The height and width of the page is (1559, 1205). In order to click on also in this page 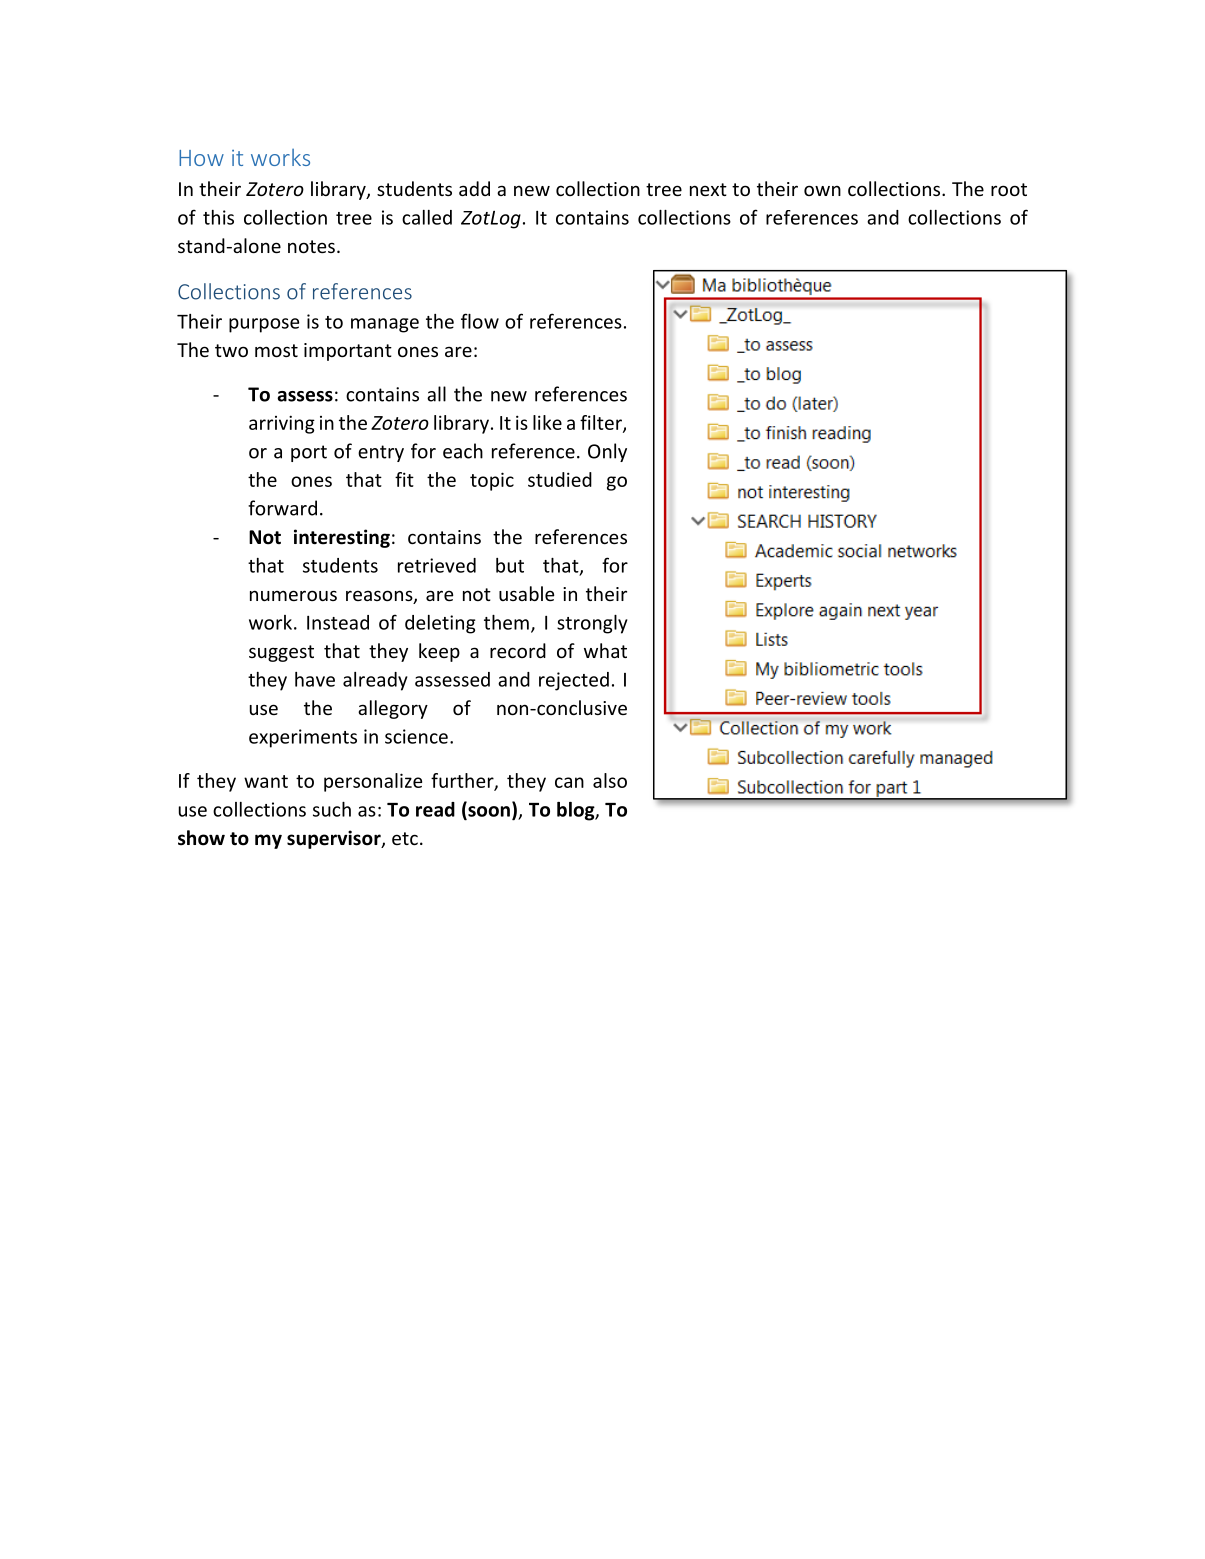, I will do `click(610, 780)`.
